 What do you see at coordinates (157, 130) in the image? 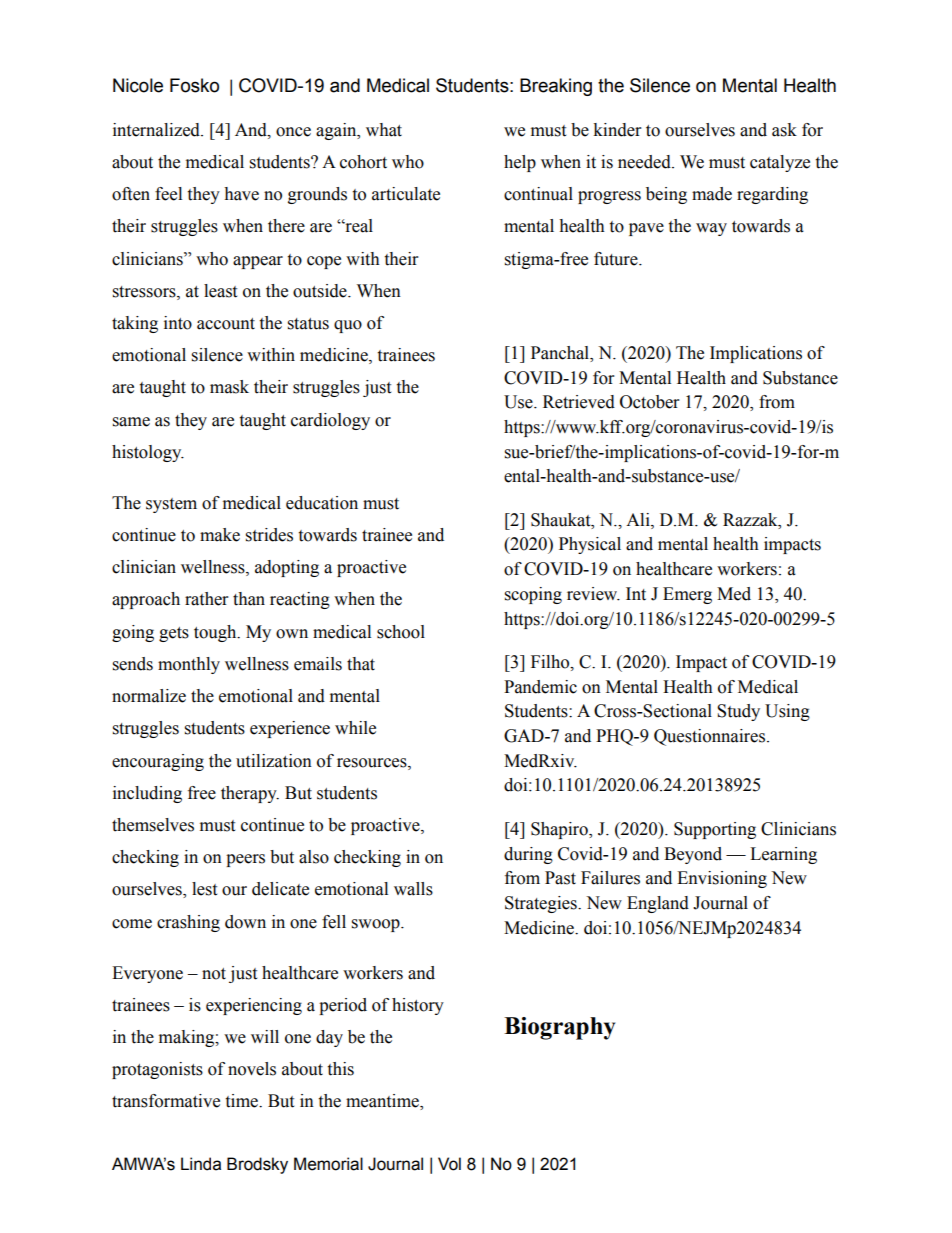
I see `internalized` at bounding box center [157, 130].
